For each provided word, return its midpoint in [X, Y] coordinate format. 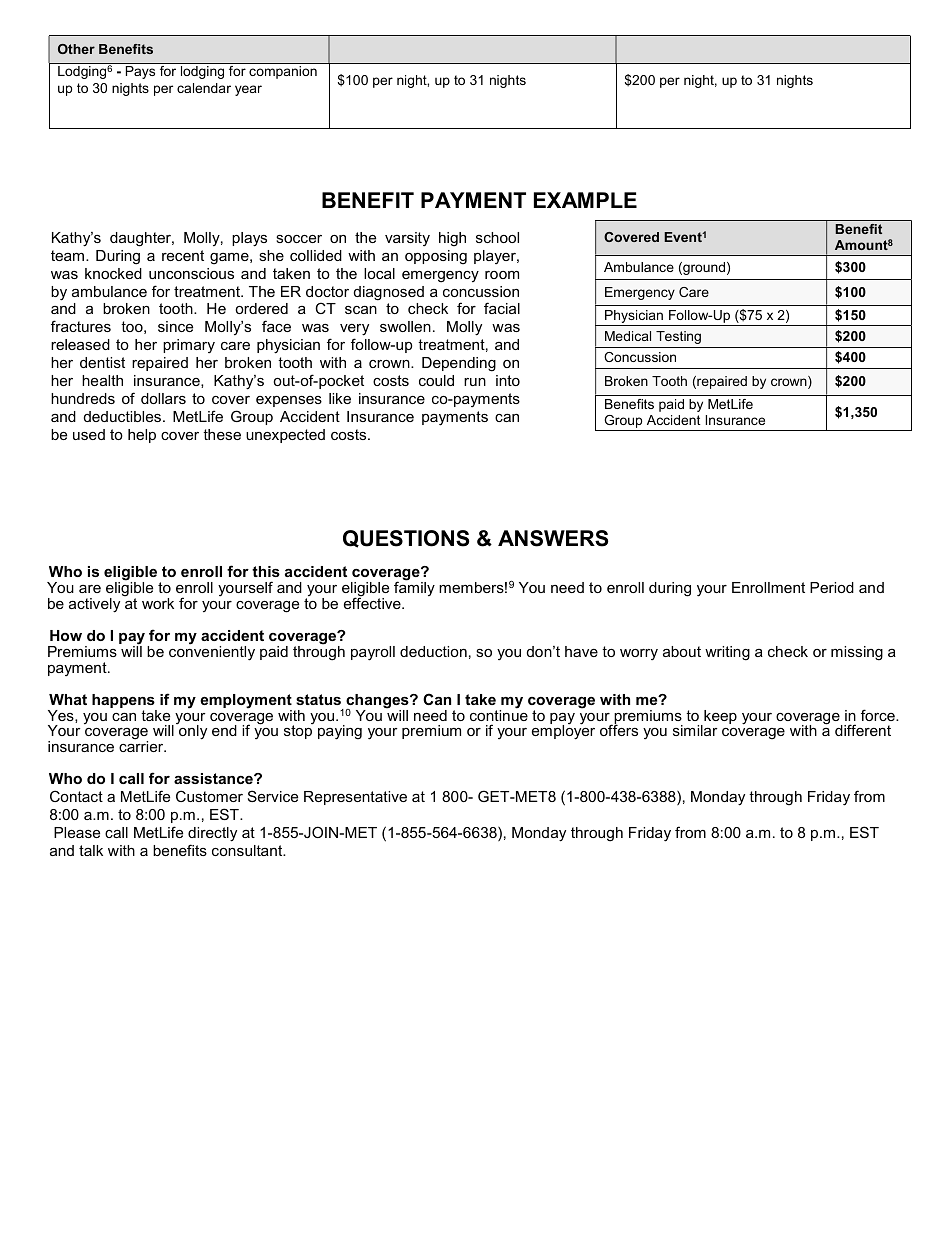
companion [283, 72]
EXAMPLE [585, 200]
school [497, 237]
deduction [433, 651]
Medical [628, 336]
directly [212, 834]
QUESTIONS [406, 539]
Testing [678, 337]
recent [183, 255]
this [266, 571]
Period [832, 587]
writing [727, 653]
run [475, 382]
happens [124, 702]
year [248, 90]
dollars [163, 398]
